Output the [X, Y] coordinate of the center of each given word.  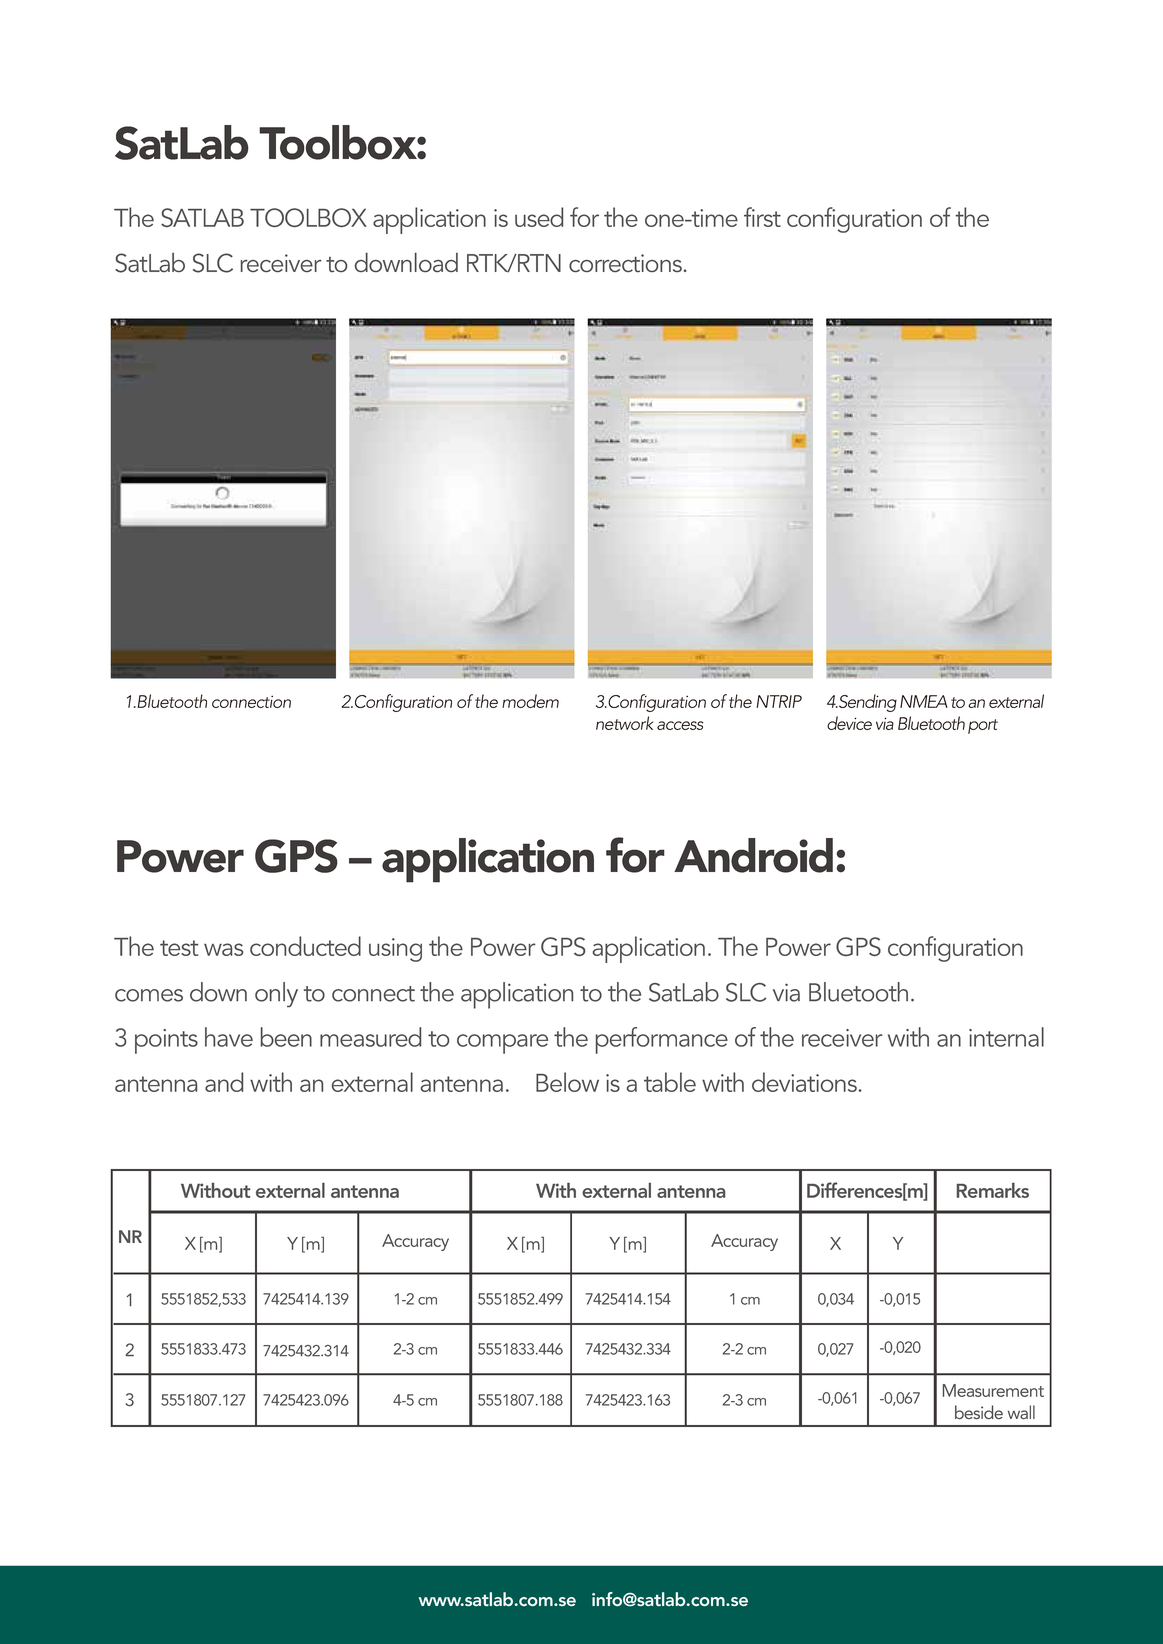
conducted [305, 946]
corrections [625, 263]
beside [979, 1412]
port [983, 726]
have [229, 1037]
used [539, 217]
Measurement [993, 1390]
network [624, 723]
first [762, 217]
